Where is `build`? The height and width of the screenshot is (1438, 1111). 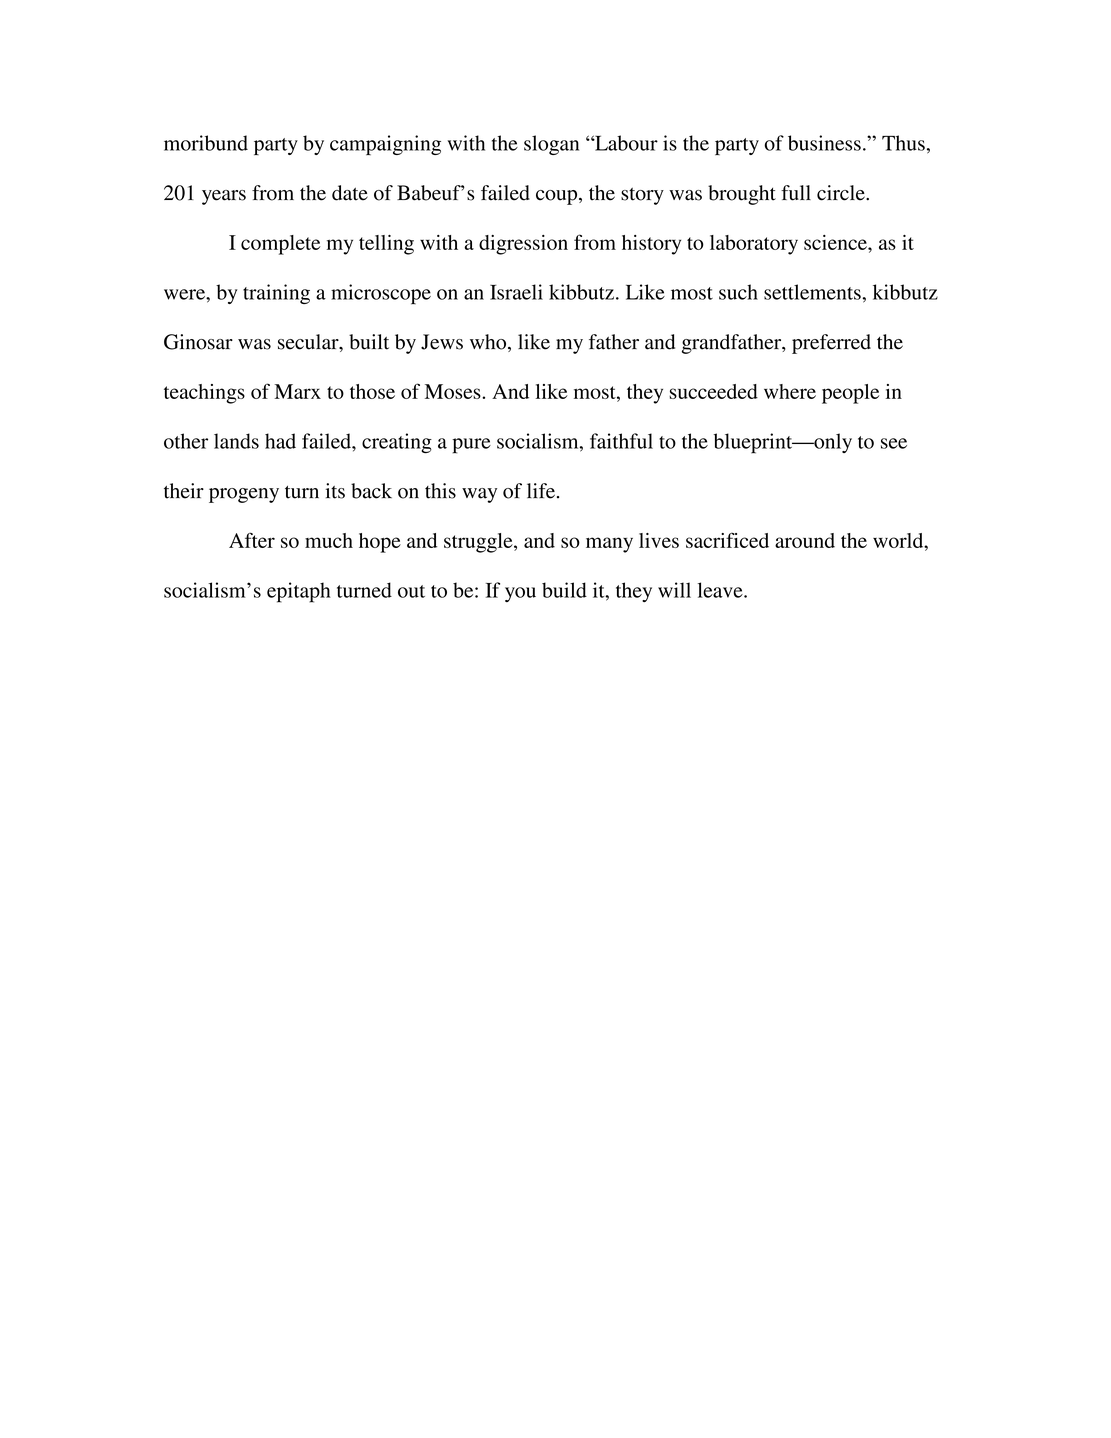 build is located at coordinates (564, 590).
